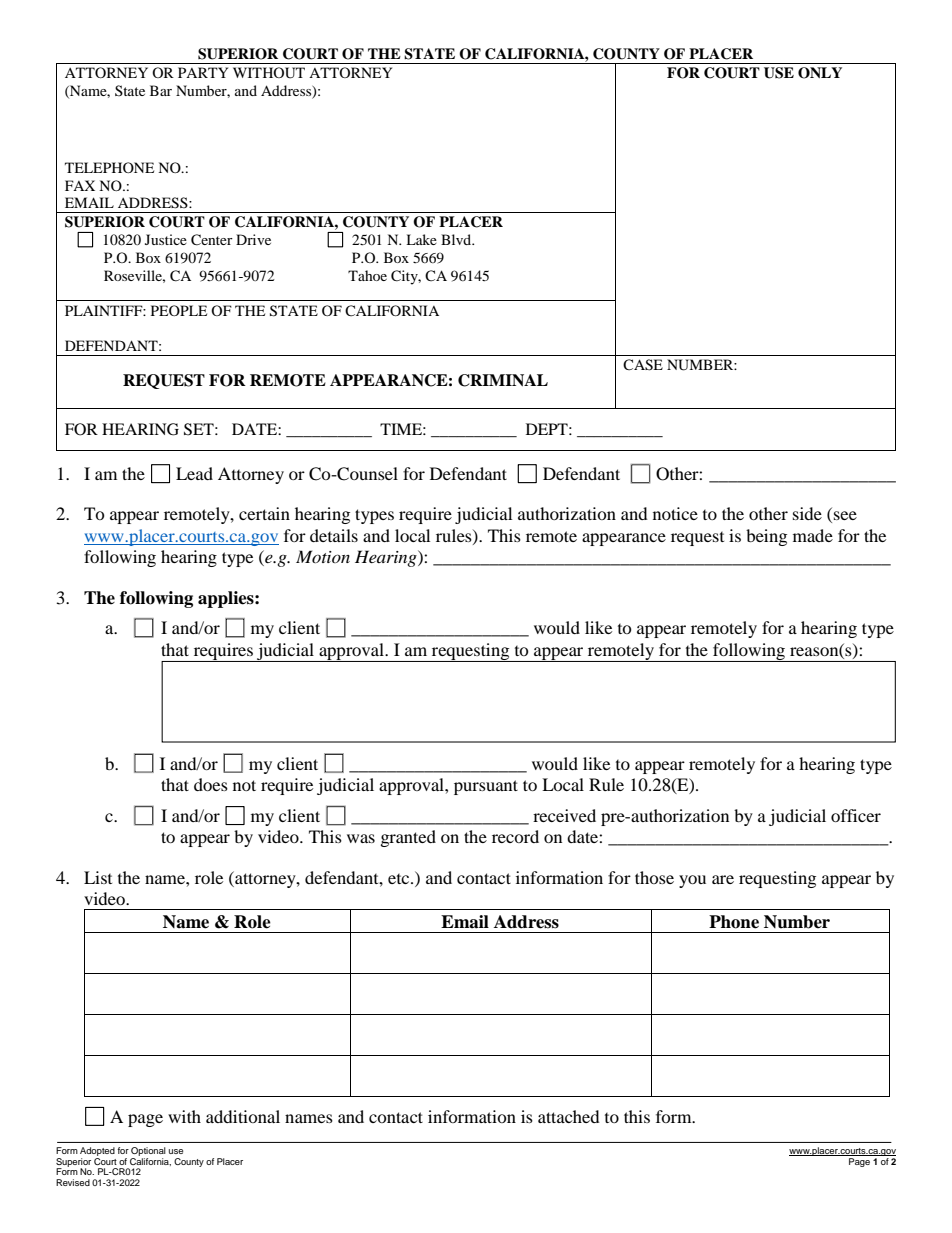 The image size is (952, 1233). Describe the element at coordinates (820, 73) in the screenshot. I see `ONLY` at that location.
